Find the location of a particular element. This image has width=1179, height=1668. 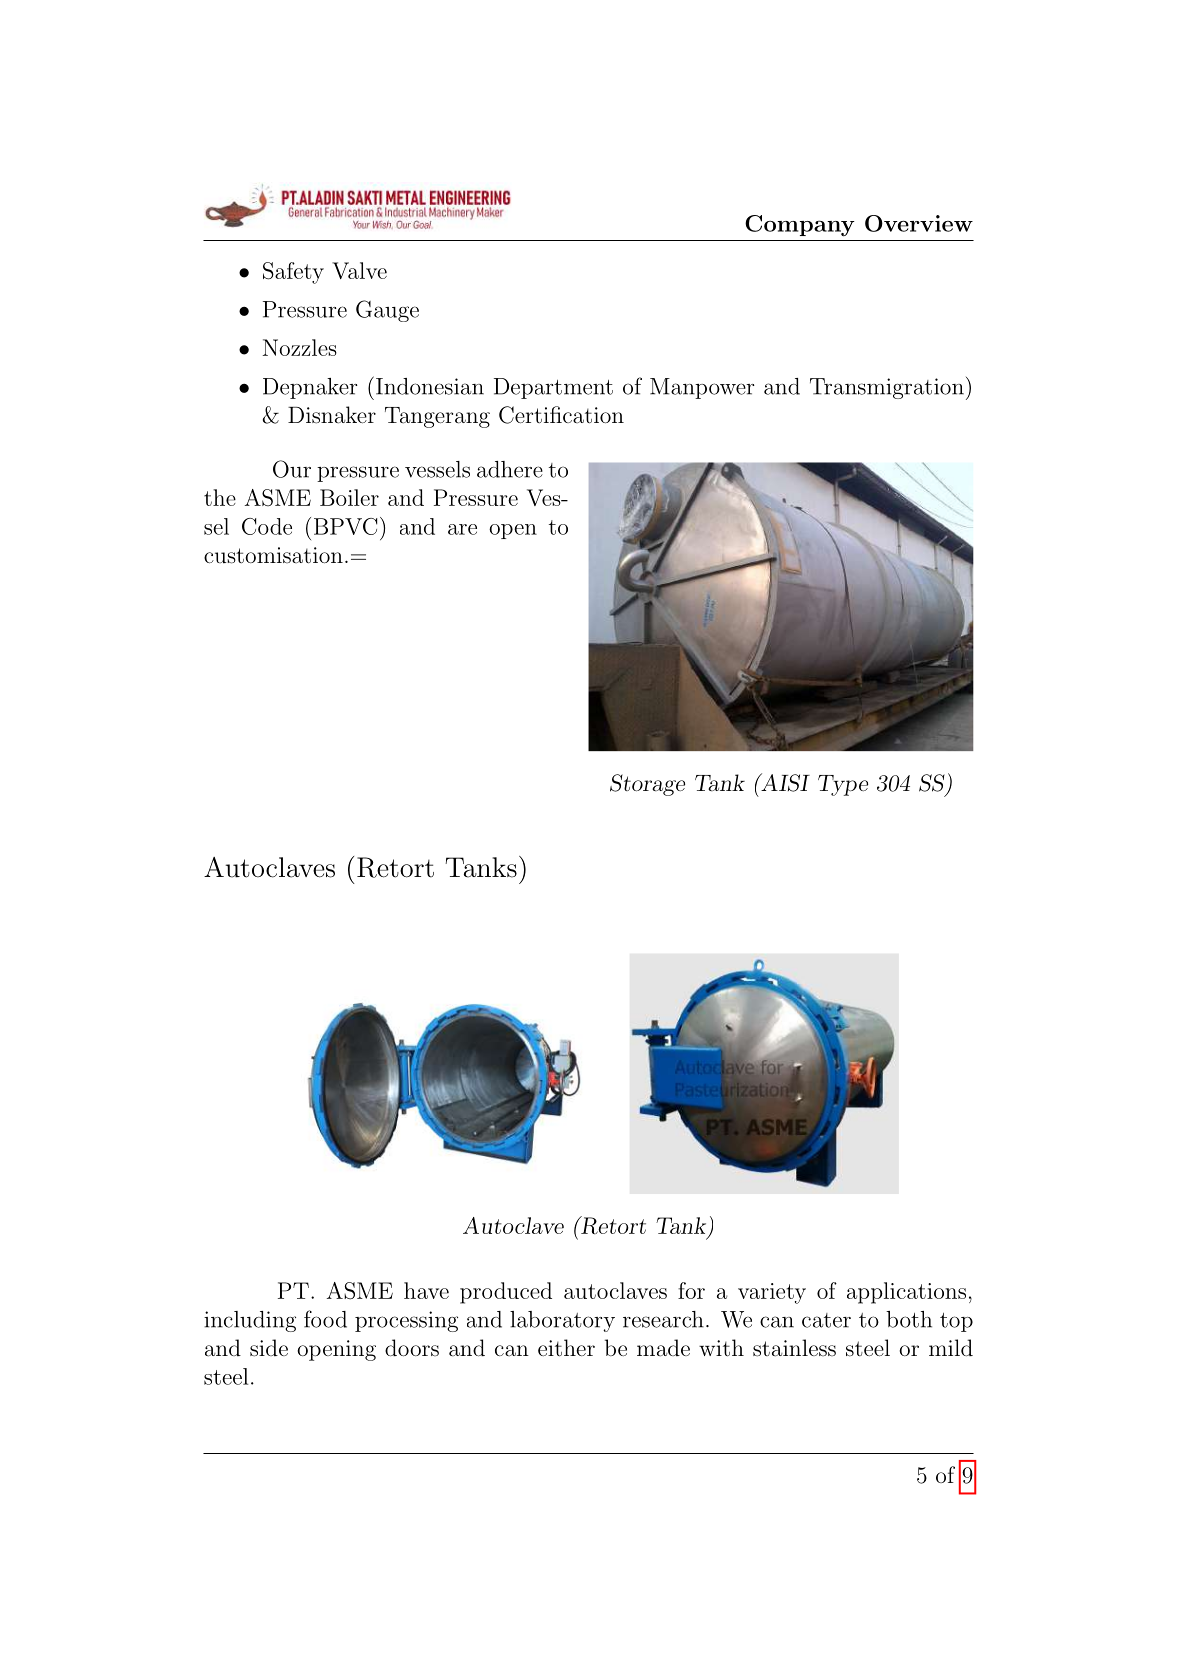

laboratory is located at coordinates (562, 1321).
